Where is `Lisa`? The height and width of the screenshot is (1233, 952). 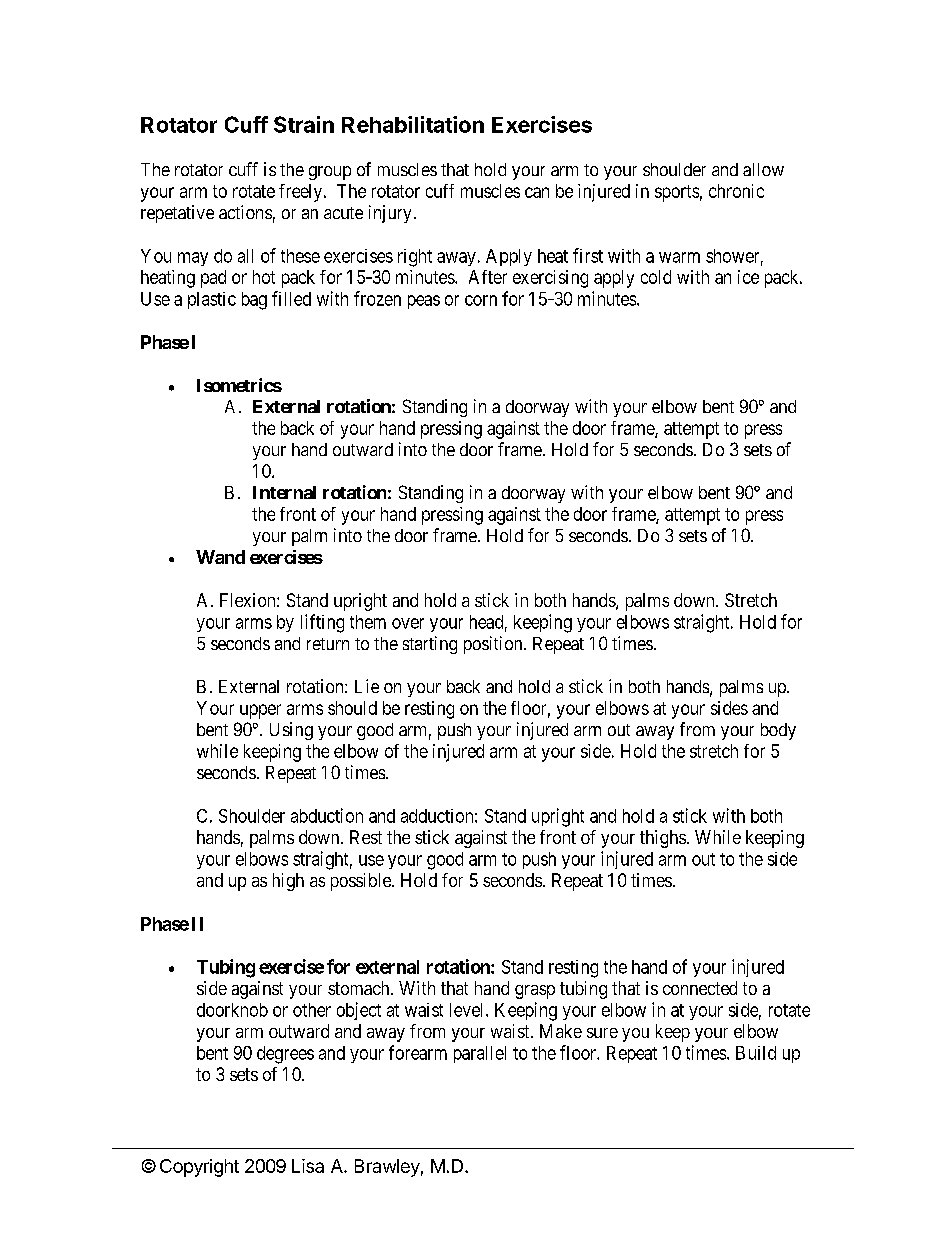 Lisa is located at coordinates (308, 1166).
